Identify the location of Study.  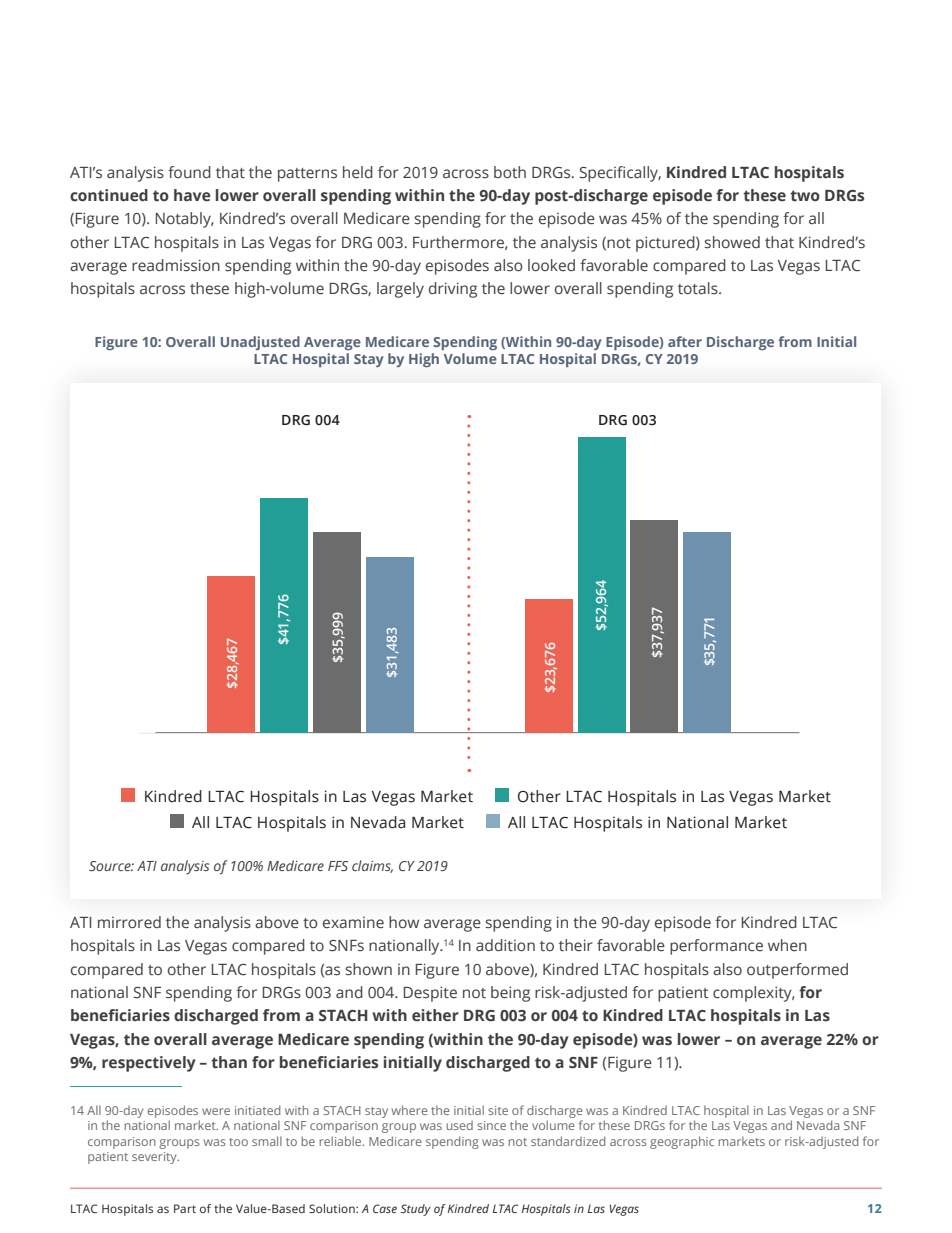
(416, 1210).
